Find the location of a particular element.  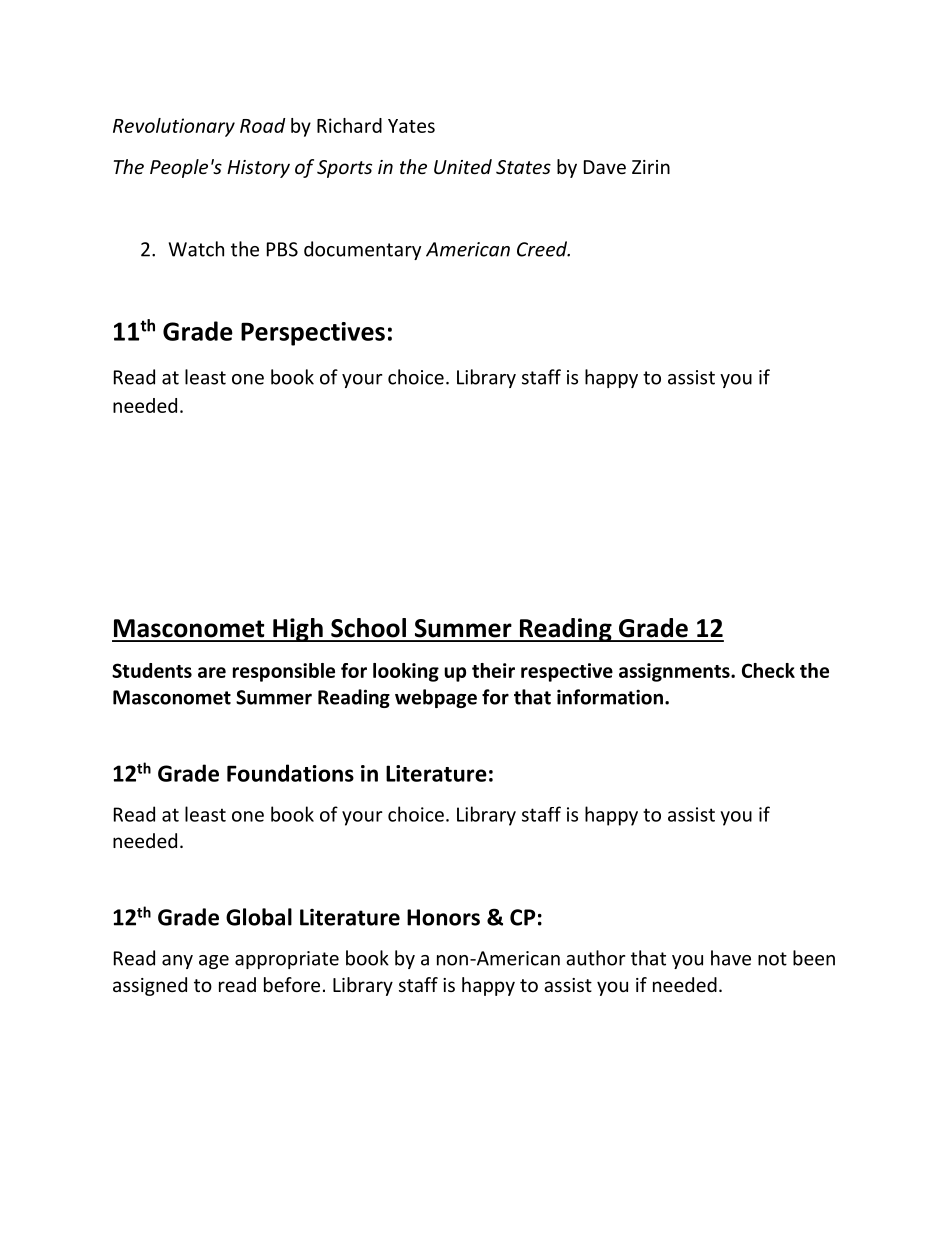

History is located at coordinates (258, 169).
